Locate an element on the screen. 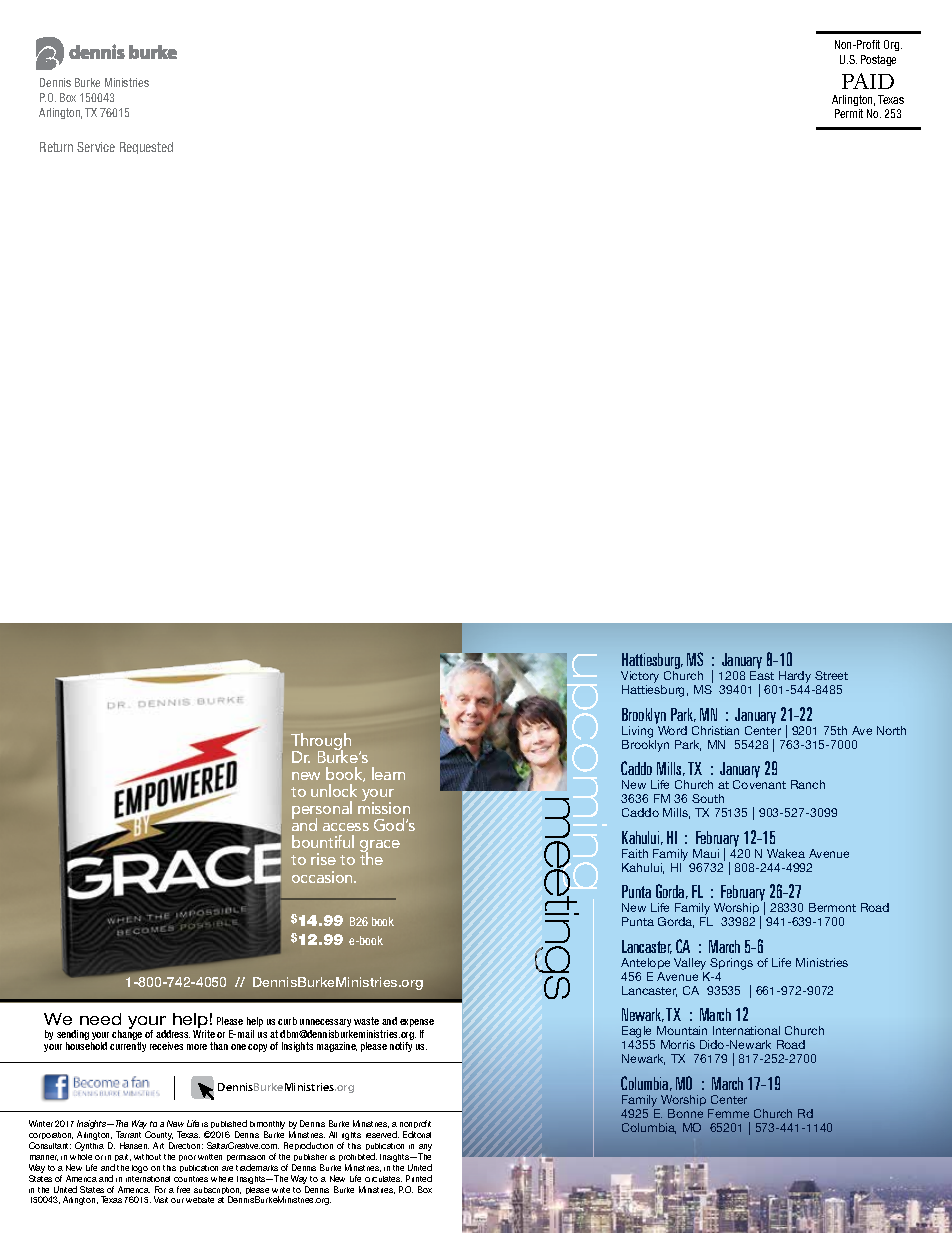 This screenshot has width=952, height=1233. logo is located at coordinates (140, 1169).
